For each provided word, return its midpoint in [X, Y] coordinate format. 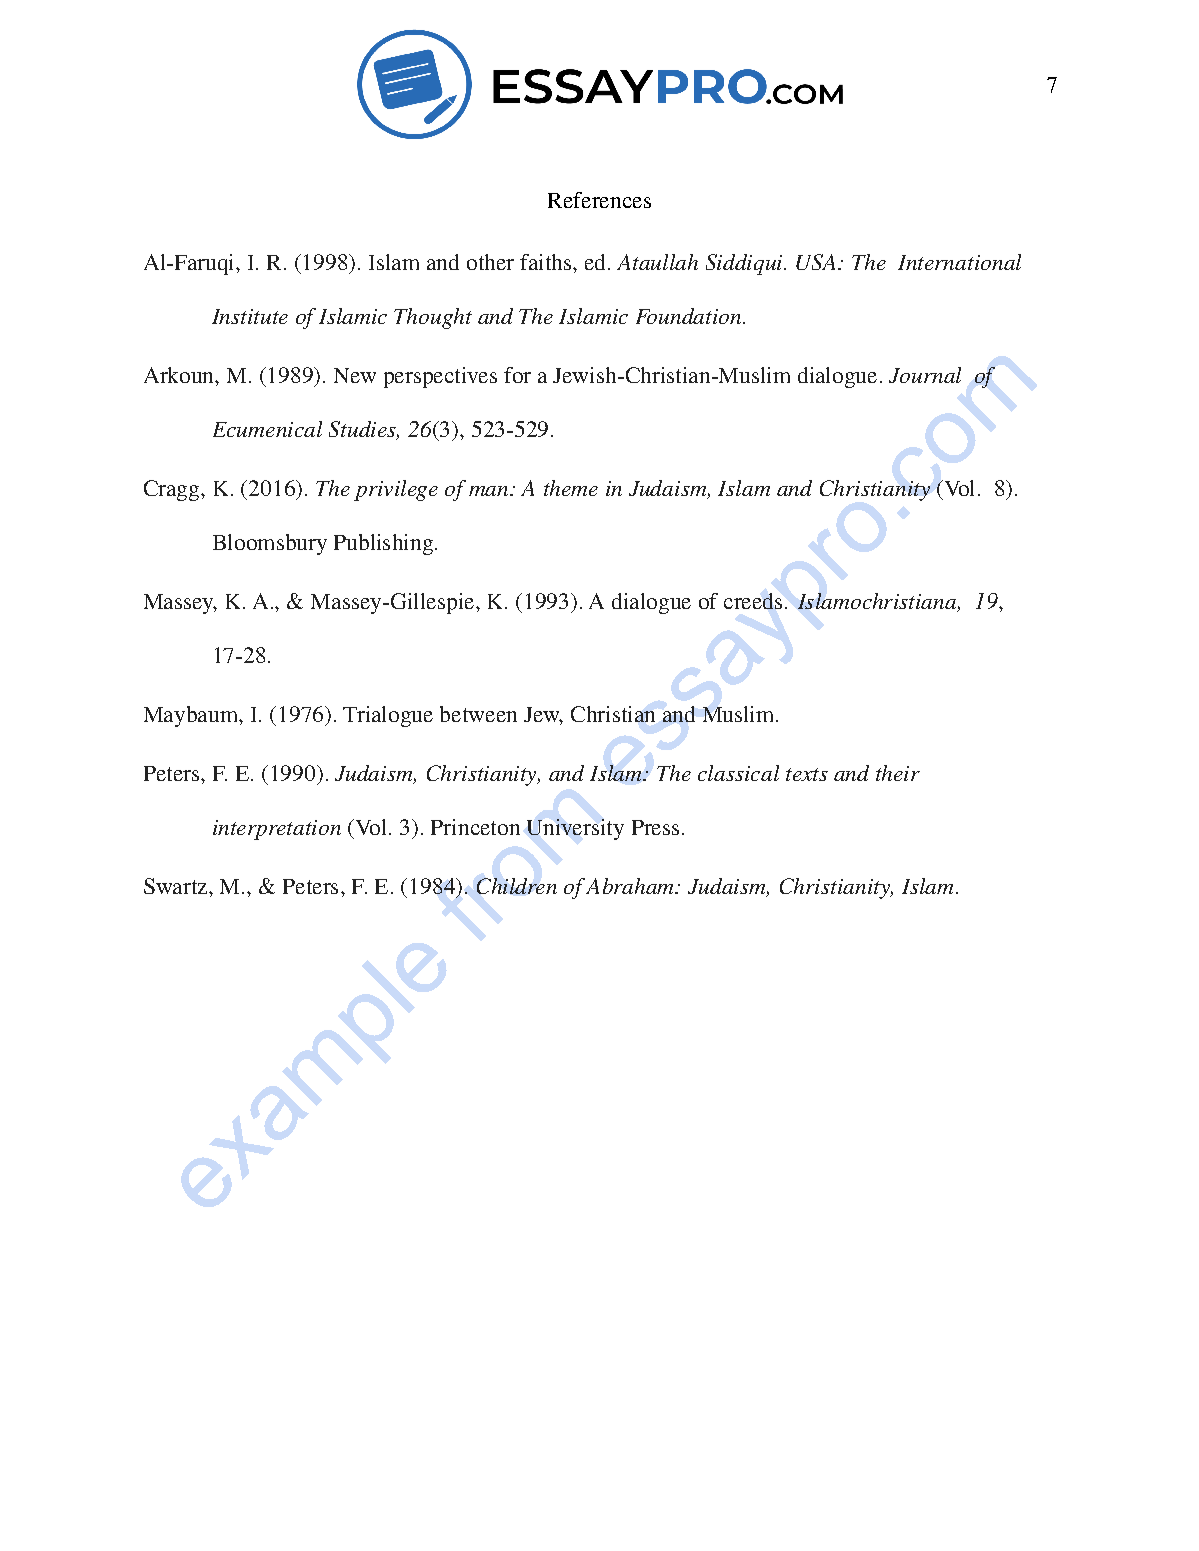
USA [817, 262]
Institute [250, 316]
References [599, 200]
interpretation [277, 830]
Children [517, 886]
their [898, 773]
